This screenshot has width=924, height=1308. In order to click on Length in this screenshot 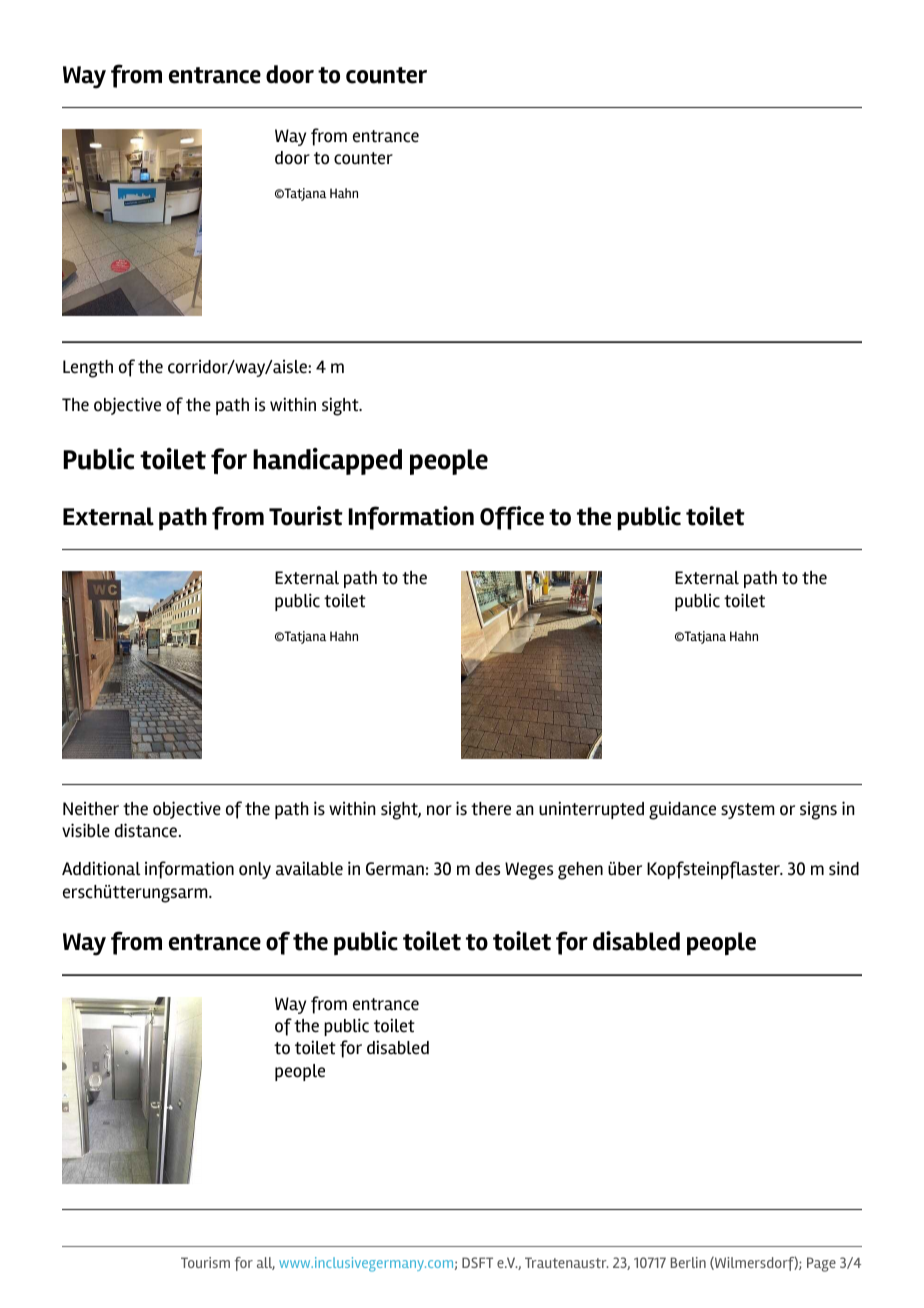, I will do `click(88, 369)`.
